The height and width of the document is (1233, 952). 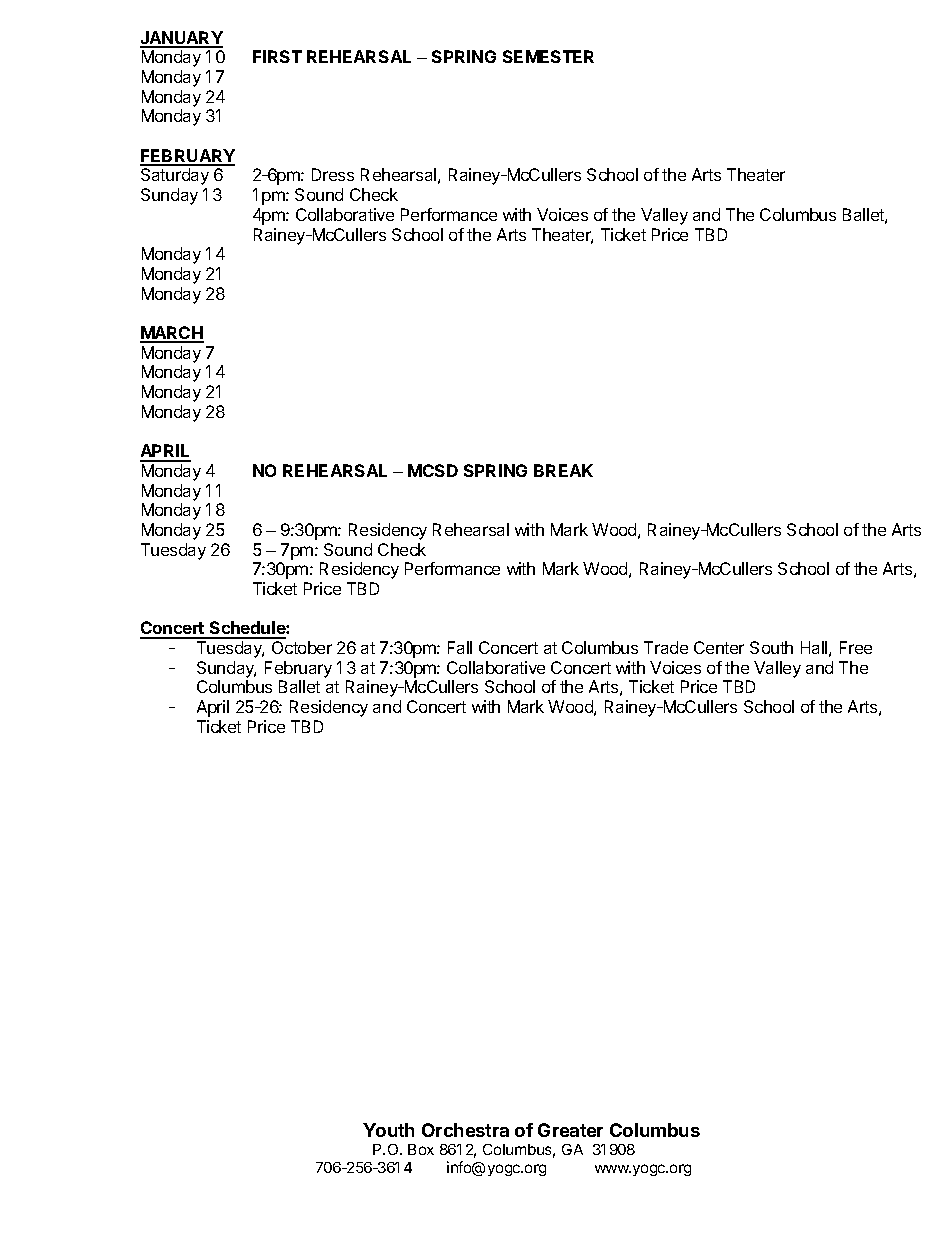 I want to click on Fall, so click(x=460, y=647).
